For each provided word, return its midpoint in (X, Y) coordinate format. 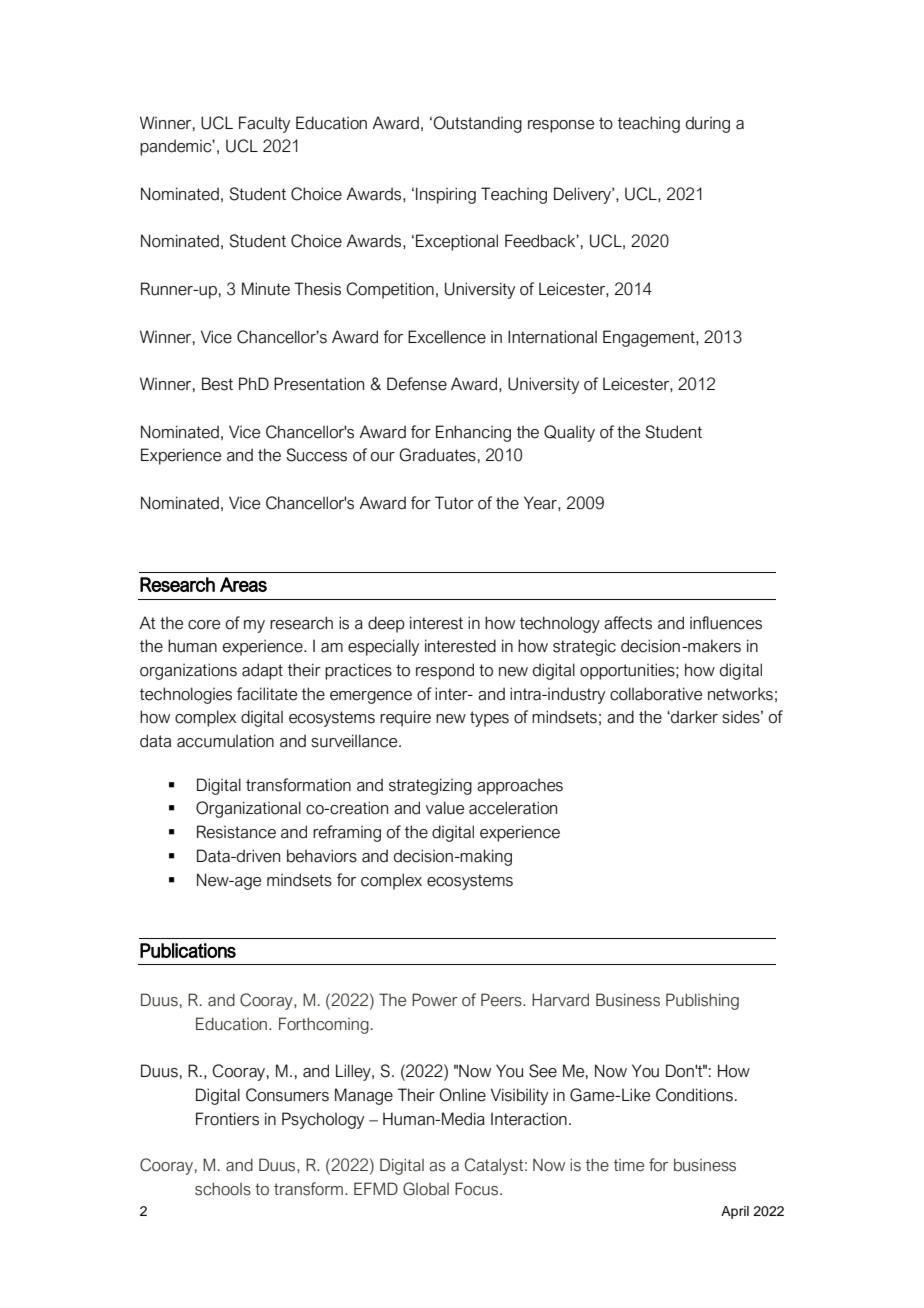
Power (435, 1000)
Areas (243, 584)
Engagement (650, 338)
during (708, 124)
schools (223, 1189)
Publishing (702, 1001)
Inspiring (446, 195)
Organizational (248, 809)
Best (217, 384)
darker (693, 717)
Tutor (454, 503)
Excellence (447, 337)
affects (628, 623)
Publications (188, 950)
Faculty (264, 124)
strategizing (430, 786)
